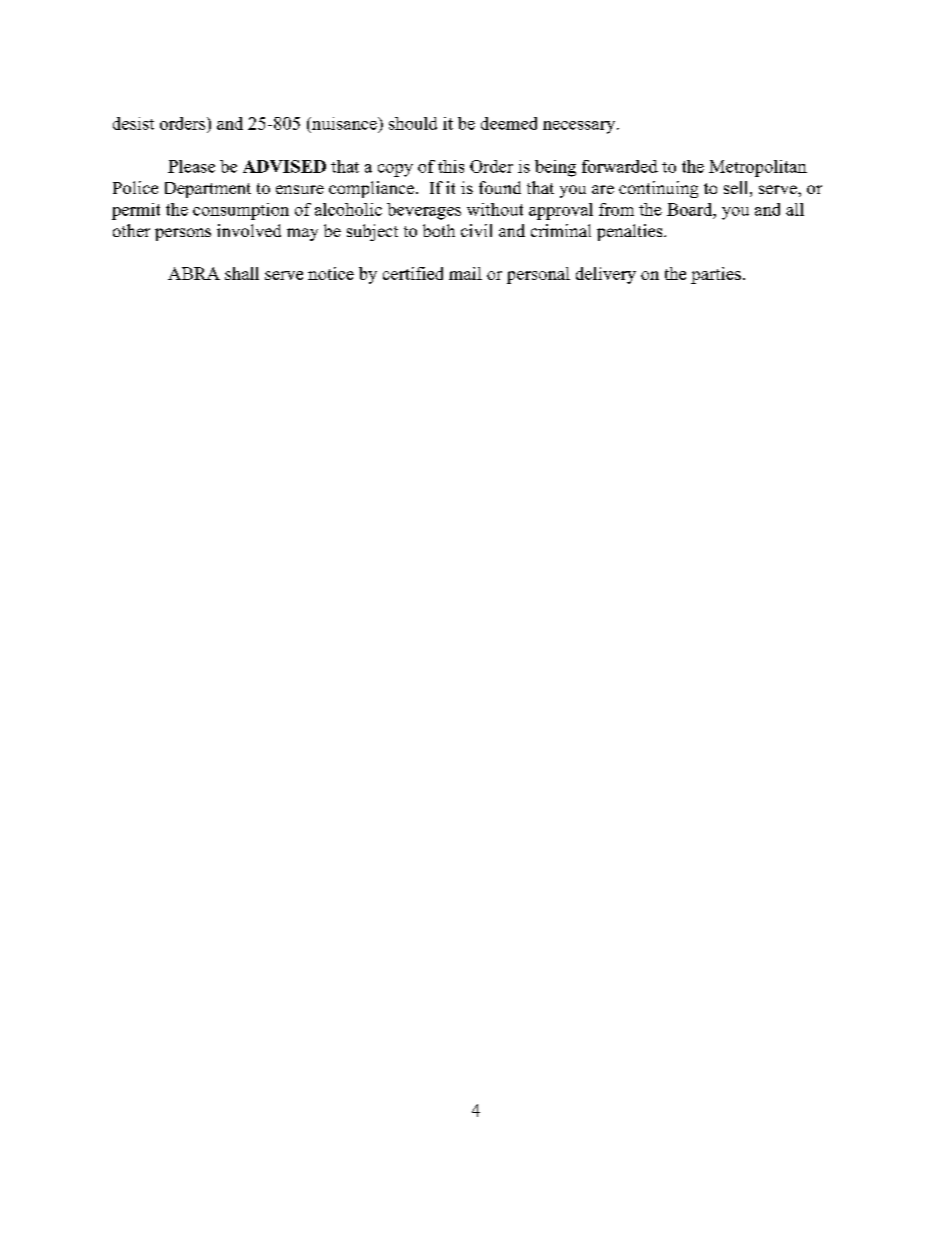 This screenshot has width=952, height=1233. I want to click on ABRA, so click(194, 273).
